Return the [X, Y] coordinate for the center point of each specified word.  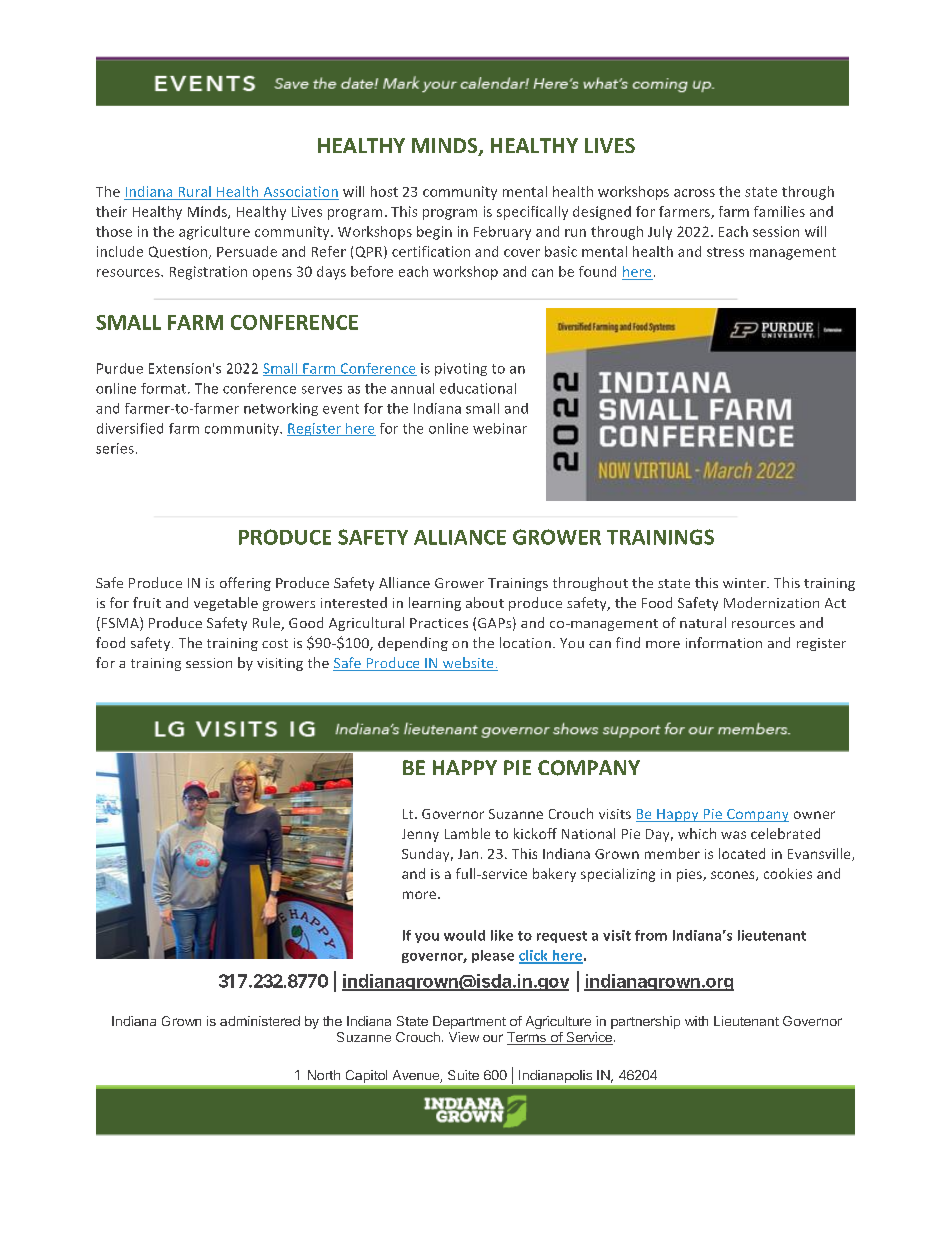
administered [260, 1021]
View [464, 1037]
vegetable [226, 604]
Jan [468, 854]
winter [745, 583]
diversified [130, 428]
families [779, 211]
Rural [195, 191]
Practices [439, 623]
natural [703, 622]
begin [434, 233]
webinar [500, 428]
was [733, 835]
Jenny [420, 835]
